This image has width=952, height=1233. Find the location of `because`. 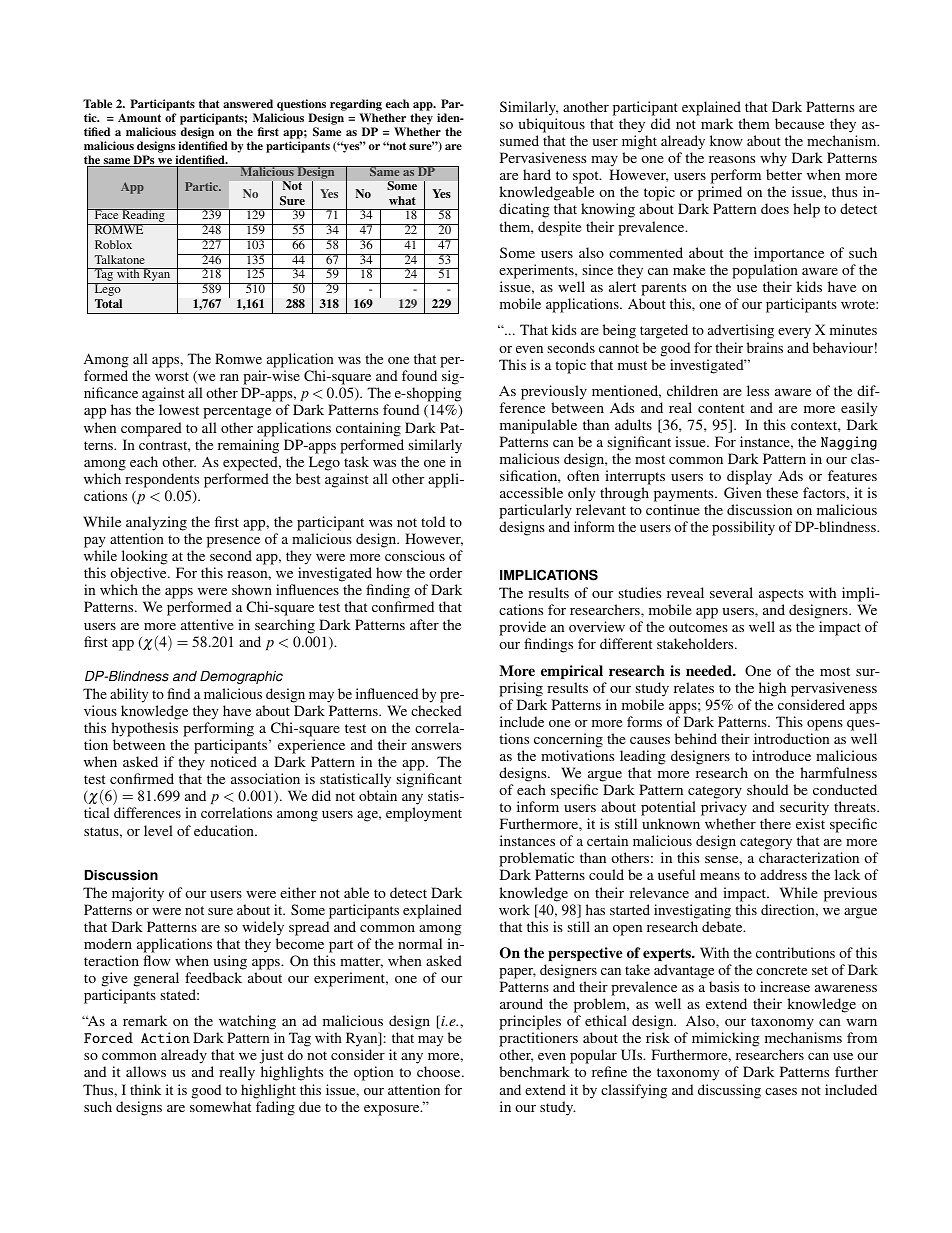

because is located at coordinates (799, 123).
